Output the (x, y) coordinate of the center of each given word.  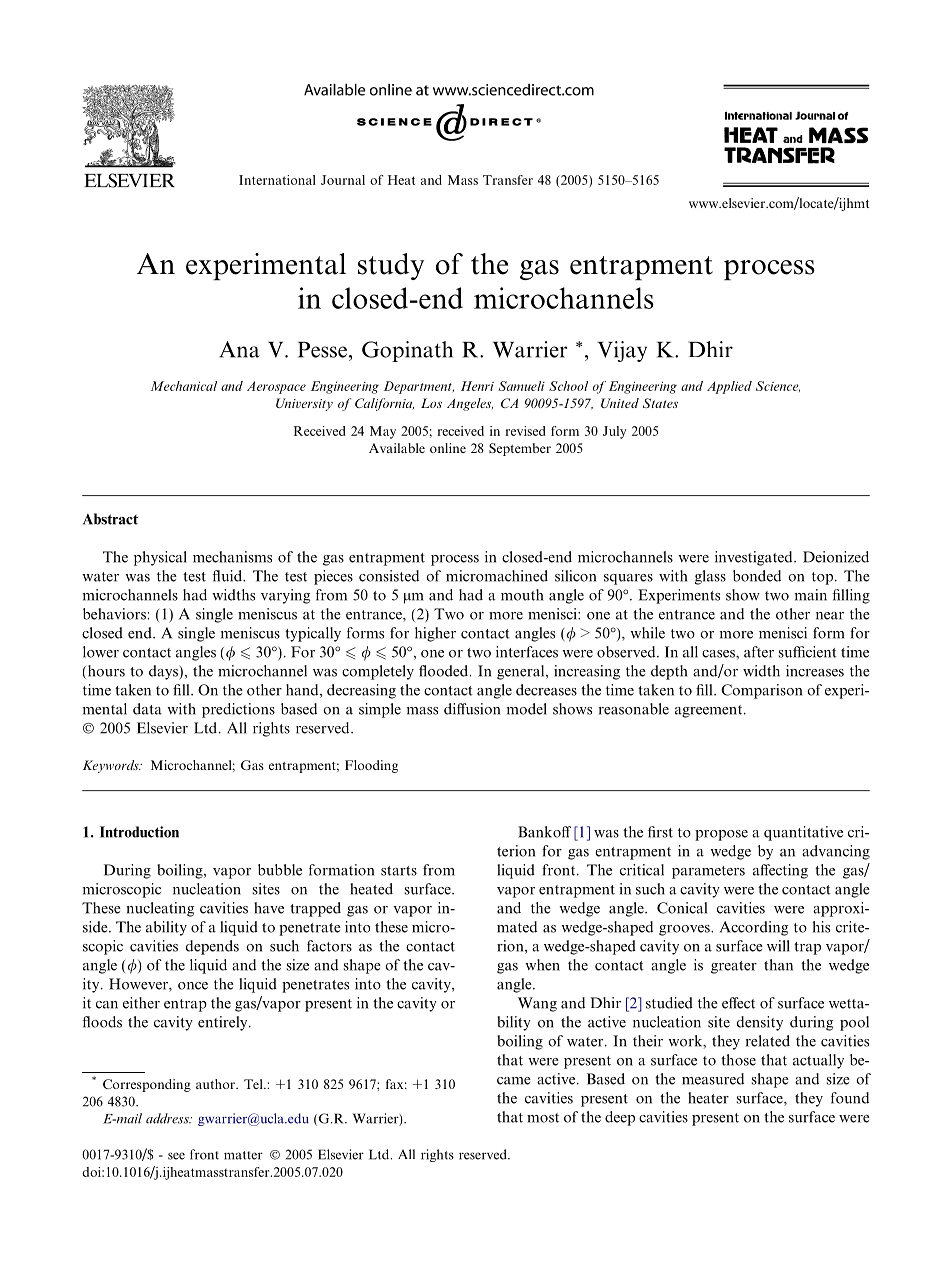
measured (713, 1079)
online (448, 448)
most (543, 1118)
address (168, 1118)
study (391, 266)
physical (160, 558)
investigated (755, 558)
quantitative (803, 833)
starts (399, 871)
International (277, 180)
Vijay (622, 351)
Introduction (139, 832)
